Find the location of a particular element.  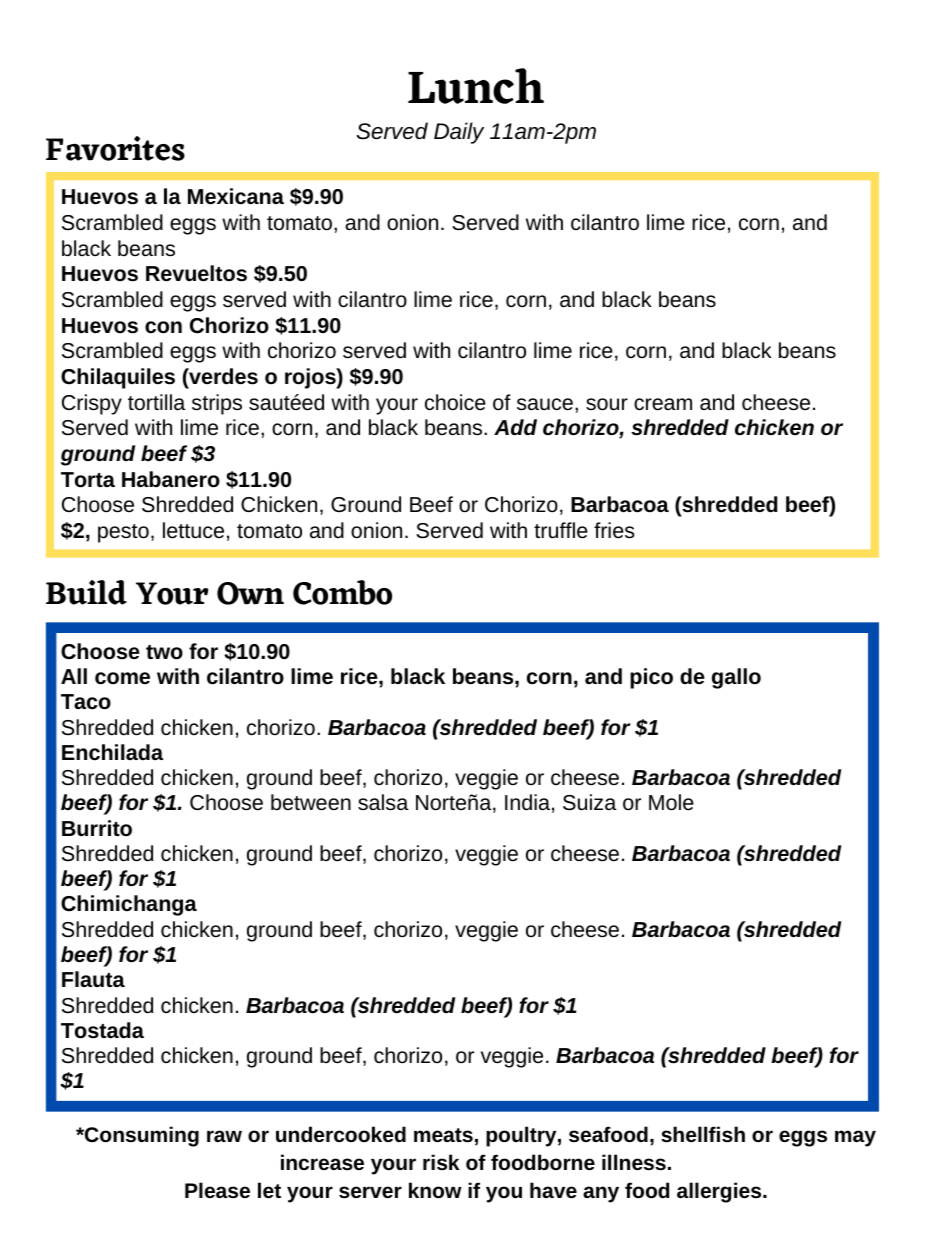

Favorites is located at coordinates (115, 148).
